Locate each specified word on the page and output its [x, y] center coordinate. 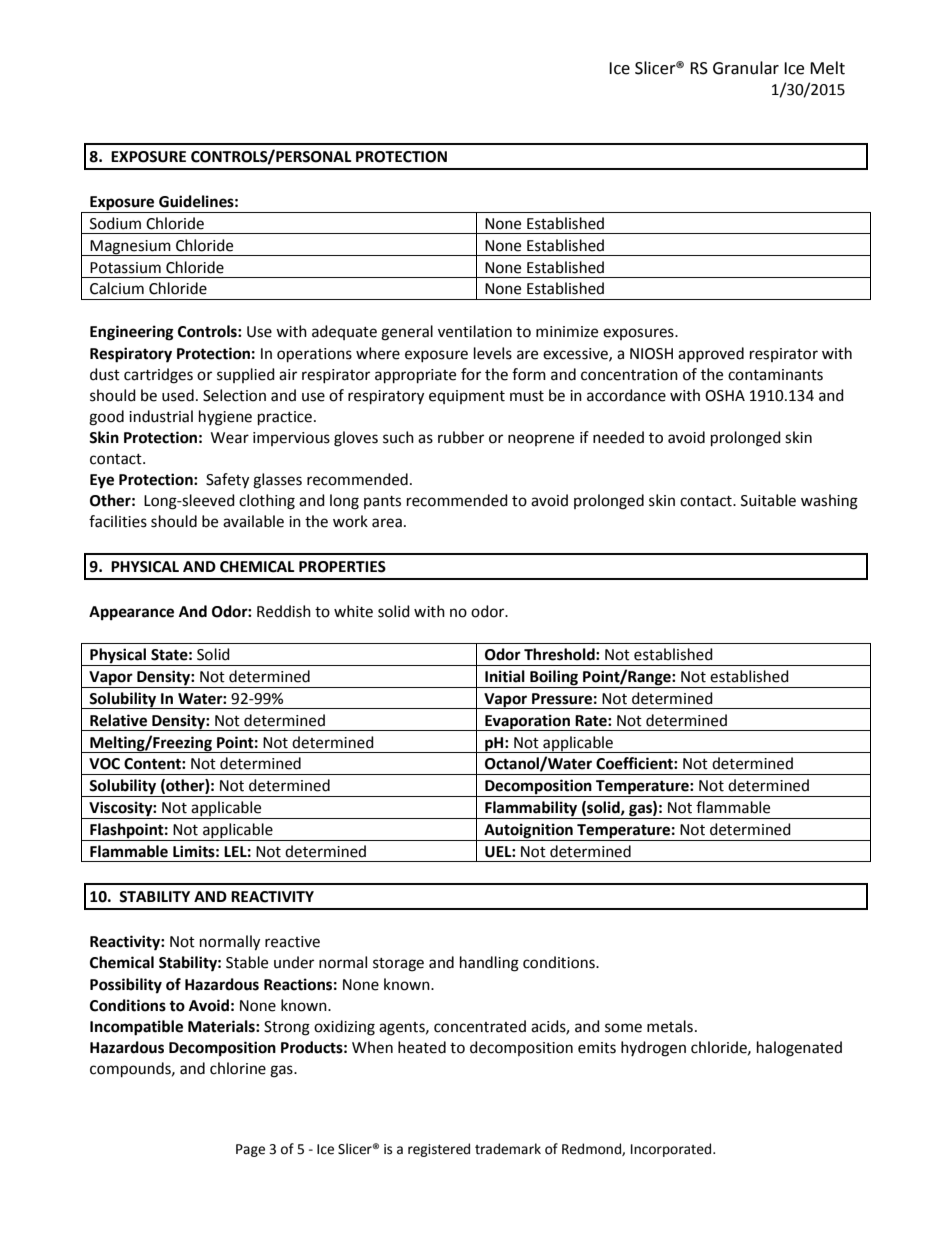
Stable [247, 962]
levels [493, 353]
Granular [746, 68]
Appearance [131, 613]
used [178, 395]
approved [711, 354]
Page [250, 1150]
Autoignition [528, 832]
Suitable [768, 500]
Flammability [531, 810]
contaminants [775, 375]
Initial [505, 676]
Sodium [115, 223]
